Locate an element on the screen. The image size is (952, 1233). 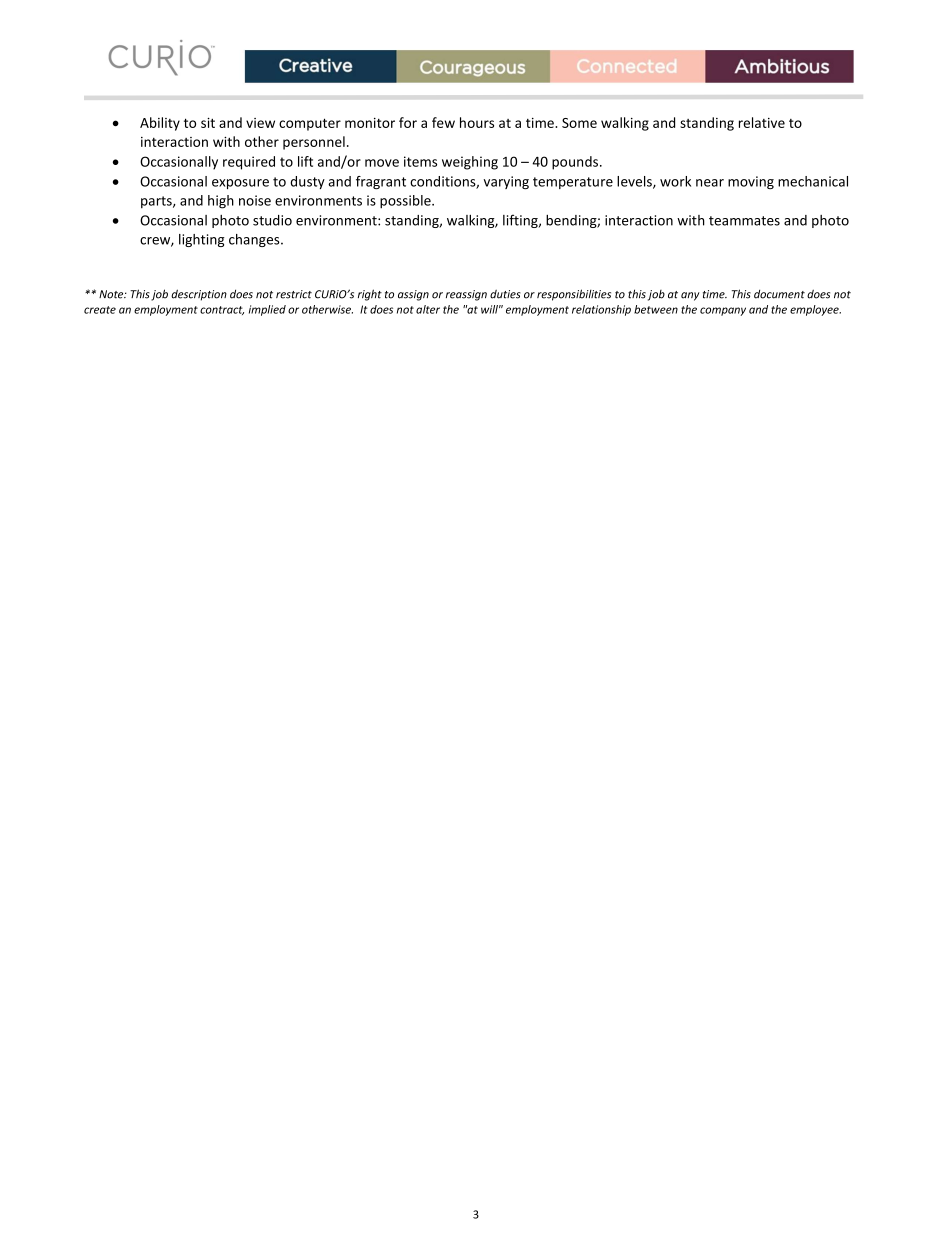
few is located at coordinates (443, 122).
